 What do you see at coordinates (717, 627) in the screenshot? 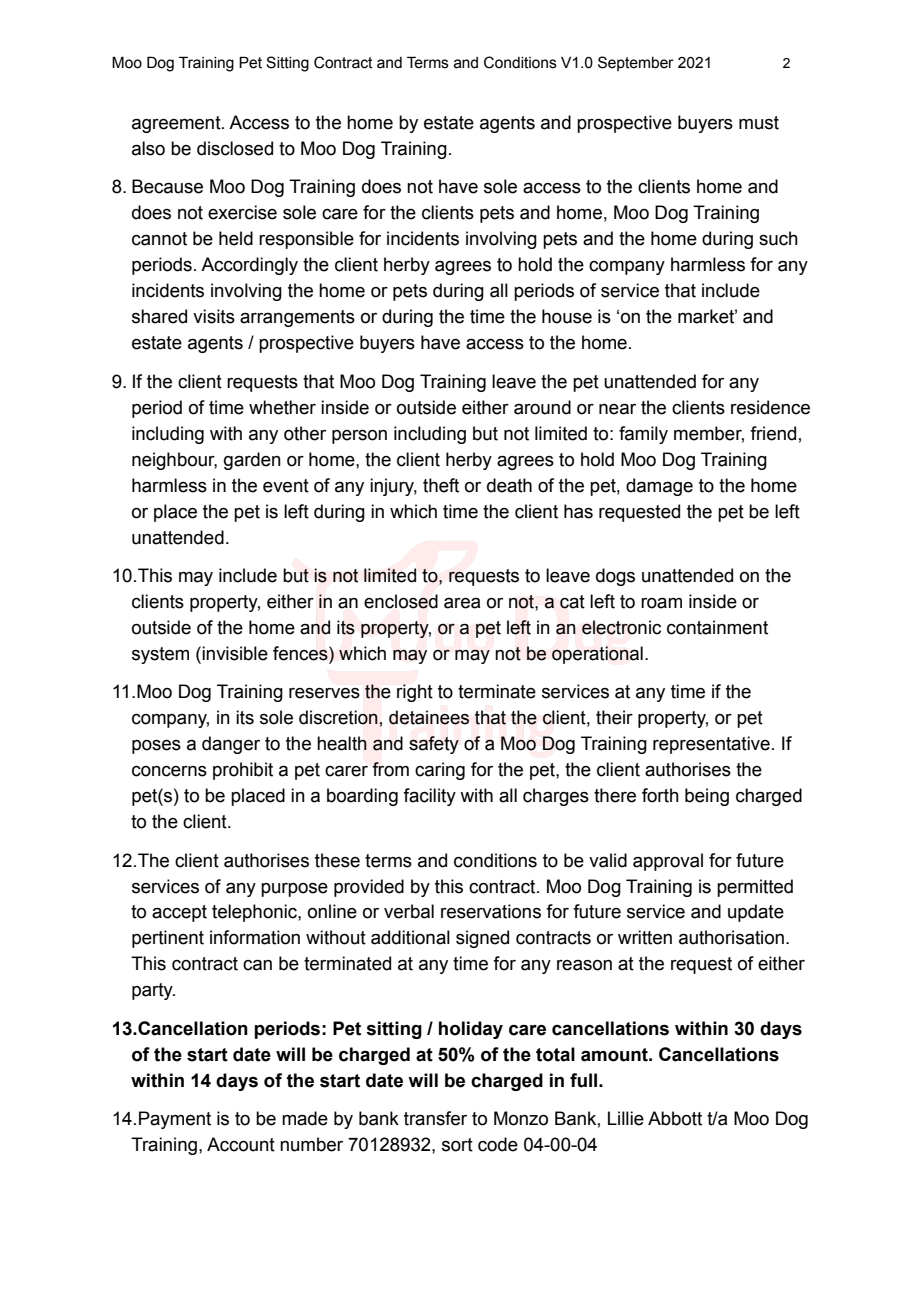
I see `containment` at bounding box center [717, 627].
